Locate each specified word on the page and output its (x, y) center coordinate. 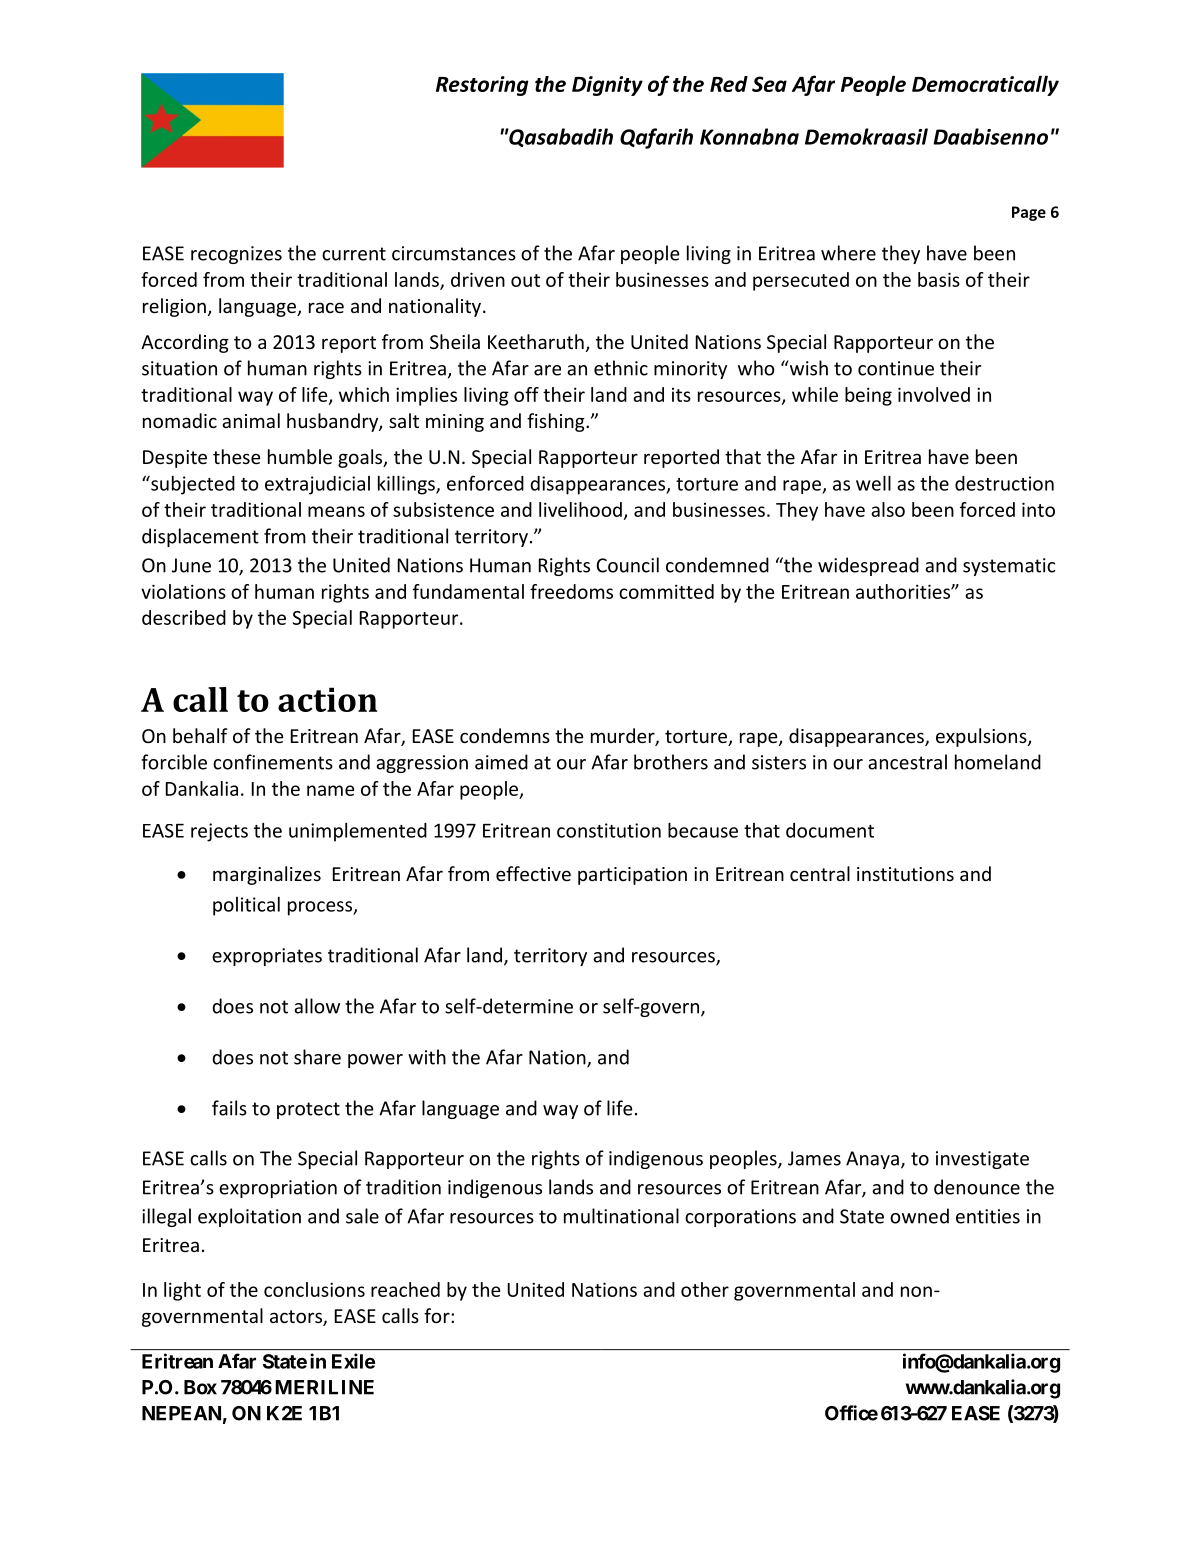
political (246, 906)
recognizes (236, 255)
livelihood (580, 509)
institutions (905, 874)
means (336, 511)
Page (1029, 213)
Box (200, 1387)
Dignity (607, 86)
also (888, 509)
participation (632, 876)
